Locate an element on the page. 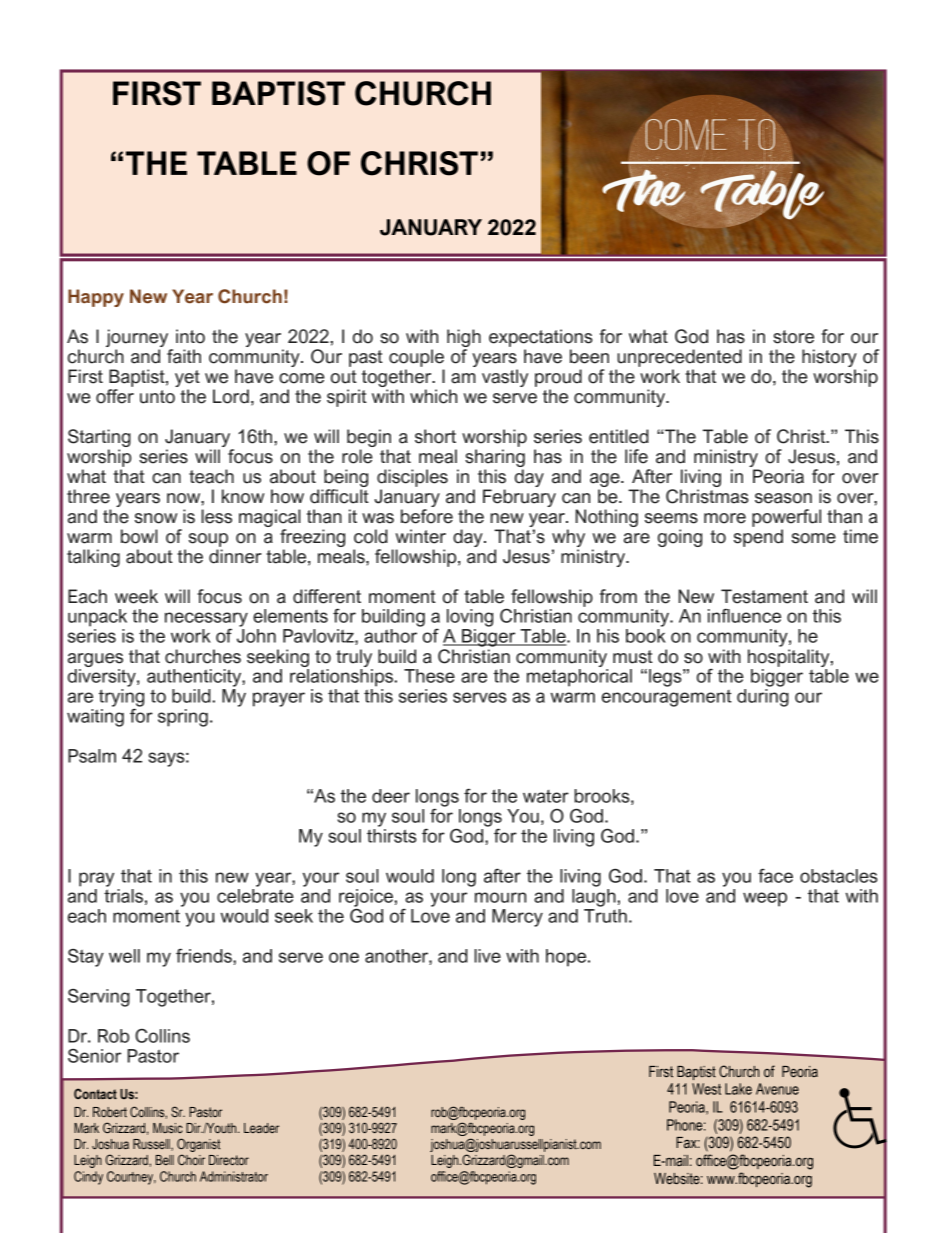  Choir is located at coordinates (191, 1159).
